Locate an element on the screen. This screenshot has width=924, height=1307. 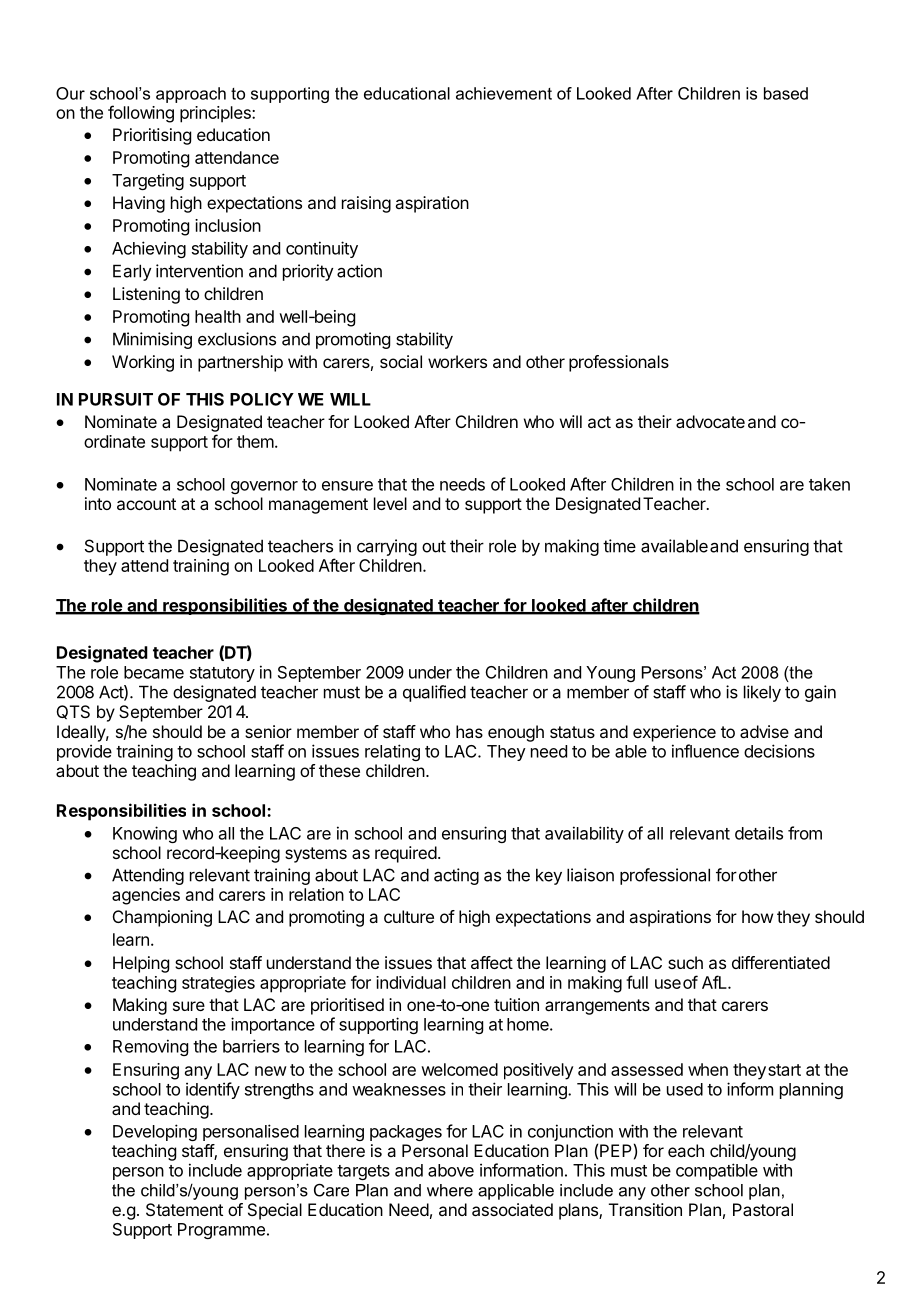
taken is located at coordinates (829, 484).
